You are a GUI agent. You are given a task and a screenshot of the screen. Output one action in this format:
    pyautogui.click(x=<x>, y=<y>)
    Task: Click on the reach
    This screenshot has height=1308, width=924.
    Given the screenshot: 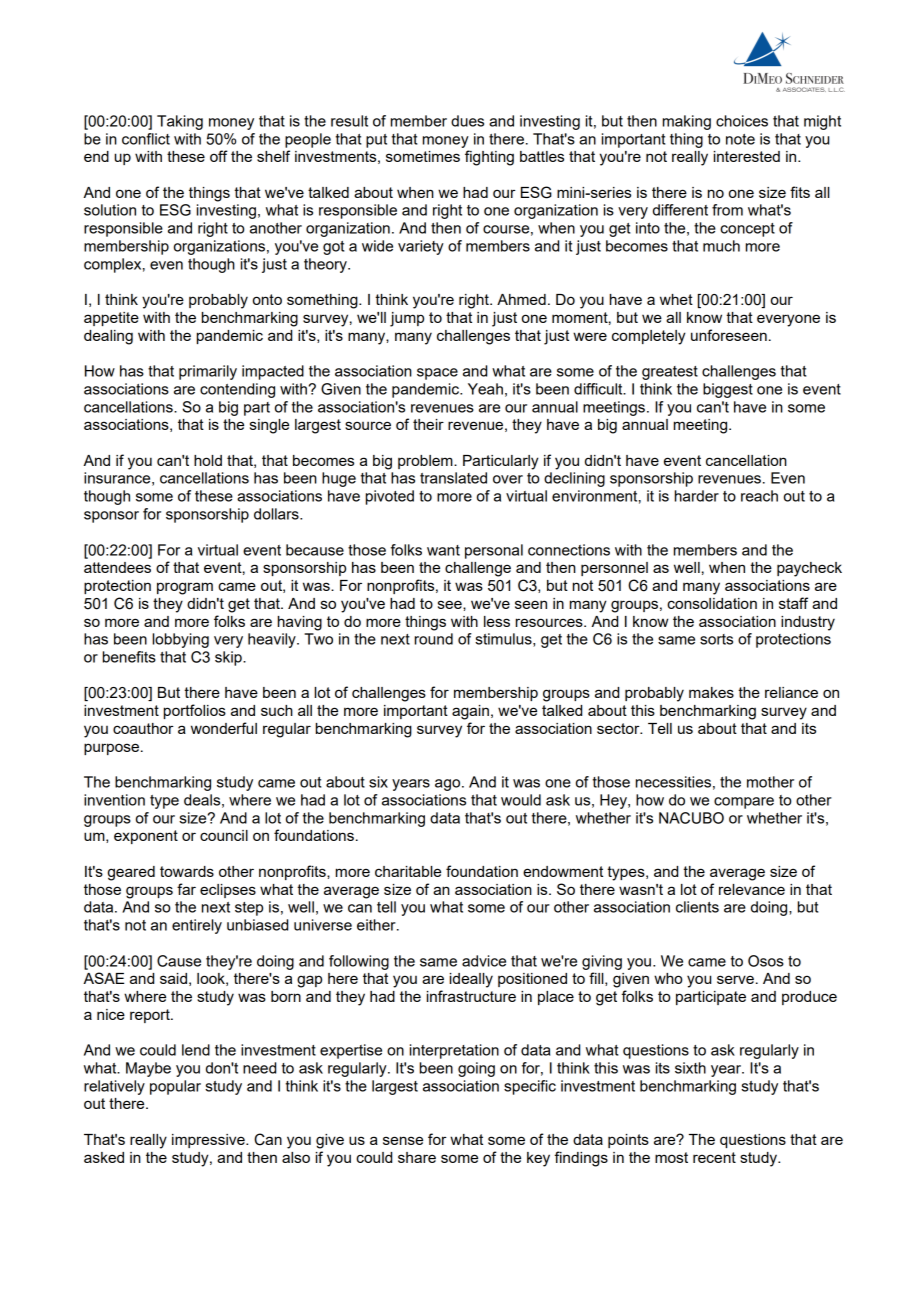 What is the action you would take?
    pyautogui.click(x=759, y=496)
